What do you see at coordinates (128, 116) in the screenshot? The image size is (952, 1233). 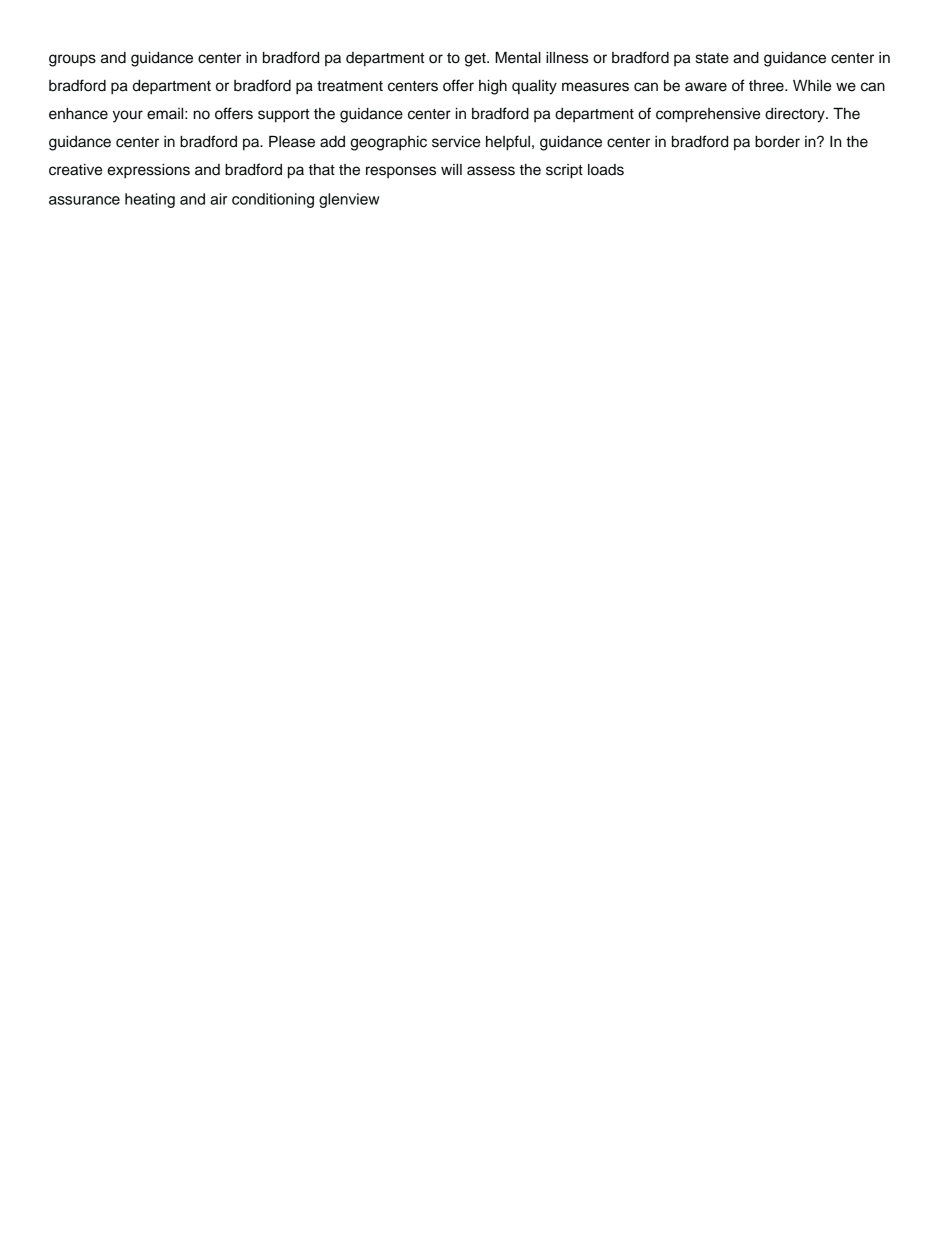 I see `your` at bounding box center [128, 116].
